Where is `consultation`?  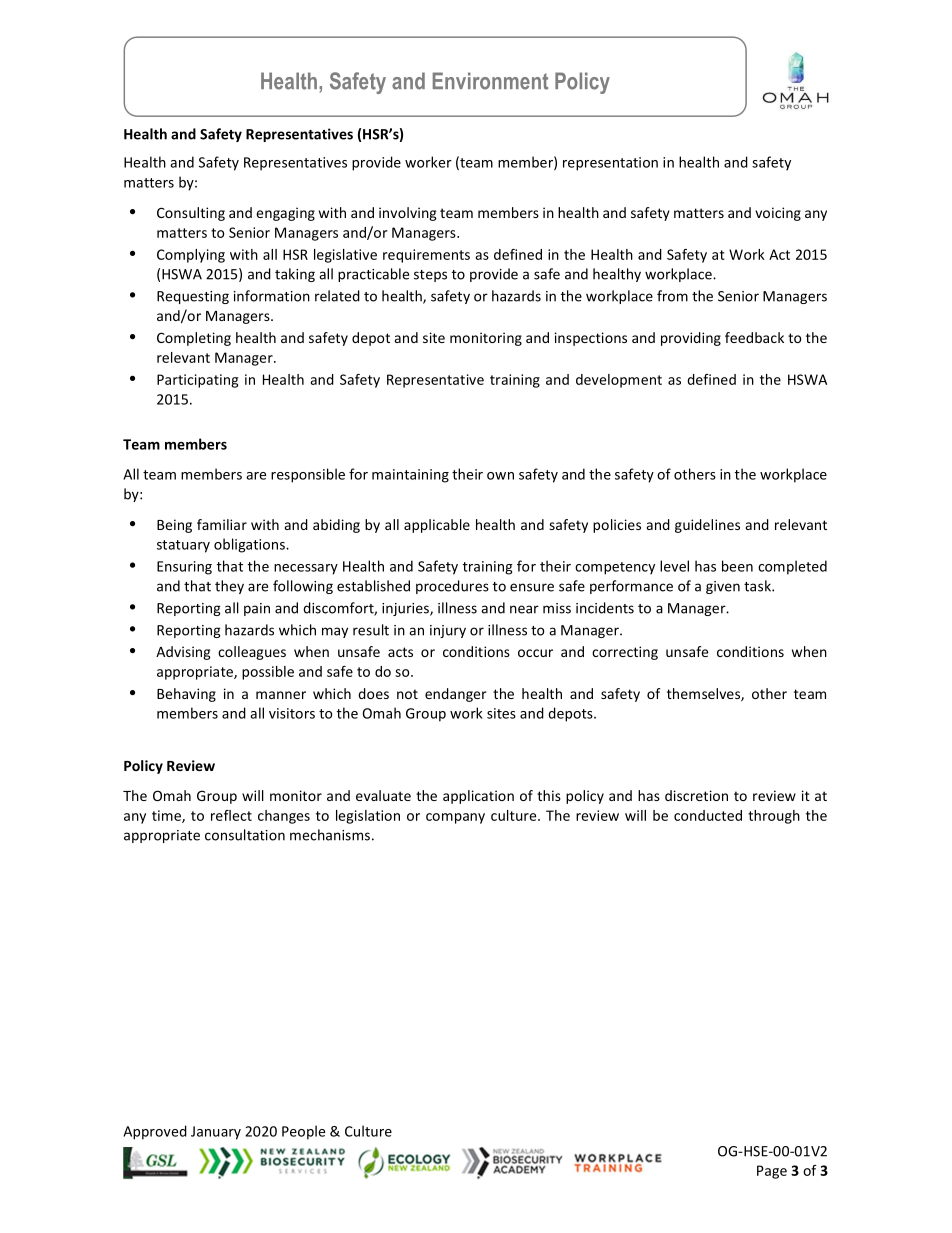
consultation is located at coordinates (245, 835).
